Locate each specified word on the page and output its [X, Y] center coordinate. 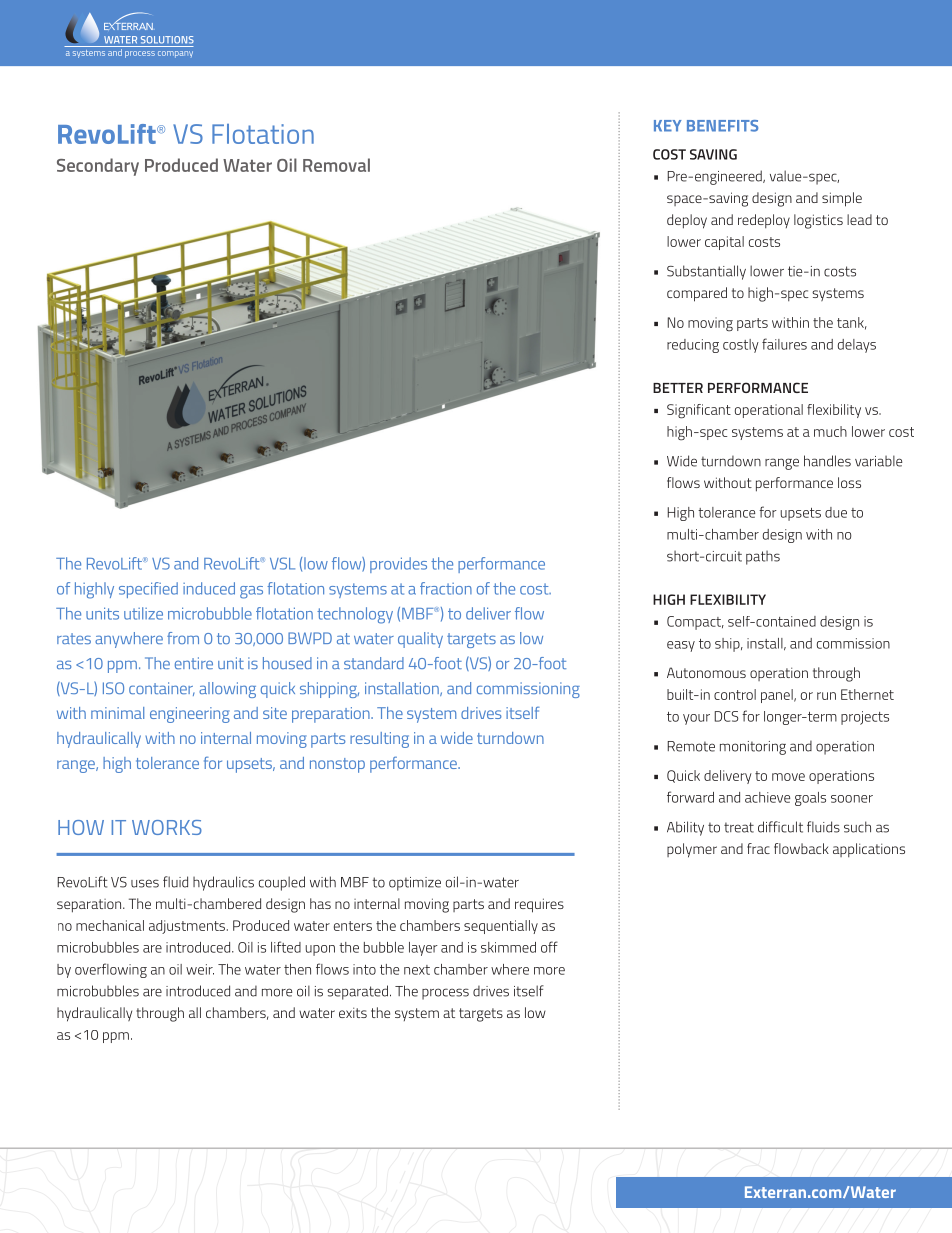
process [445, 994]
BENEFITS [722, 126]
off [549, 947]
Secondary [98, 167]
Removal [336, 165]
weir [200, 969]
